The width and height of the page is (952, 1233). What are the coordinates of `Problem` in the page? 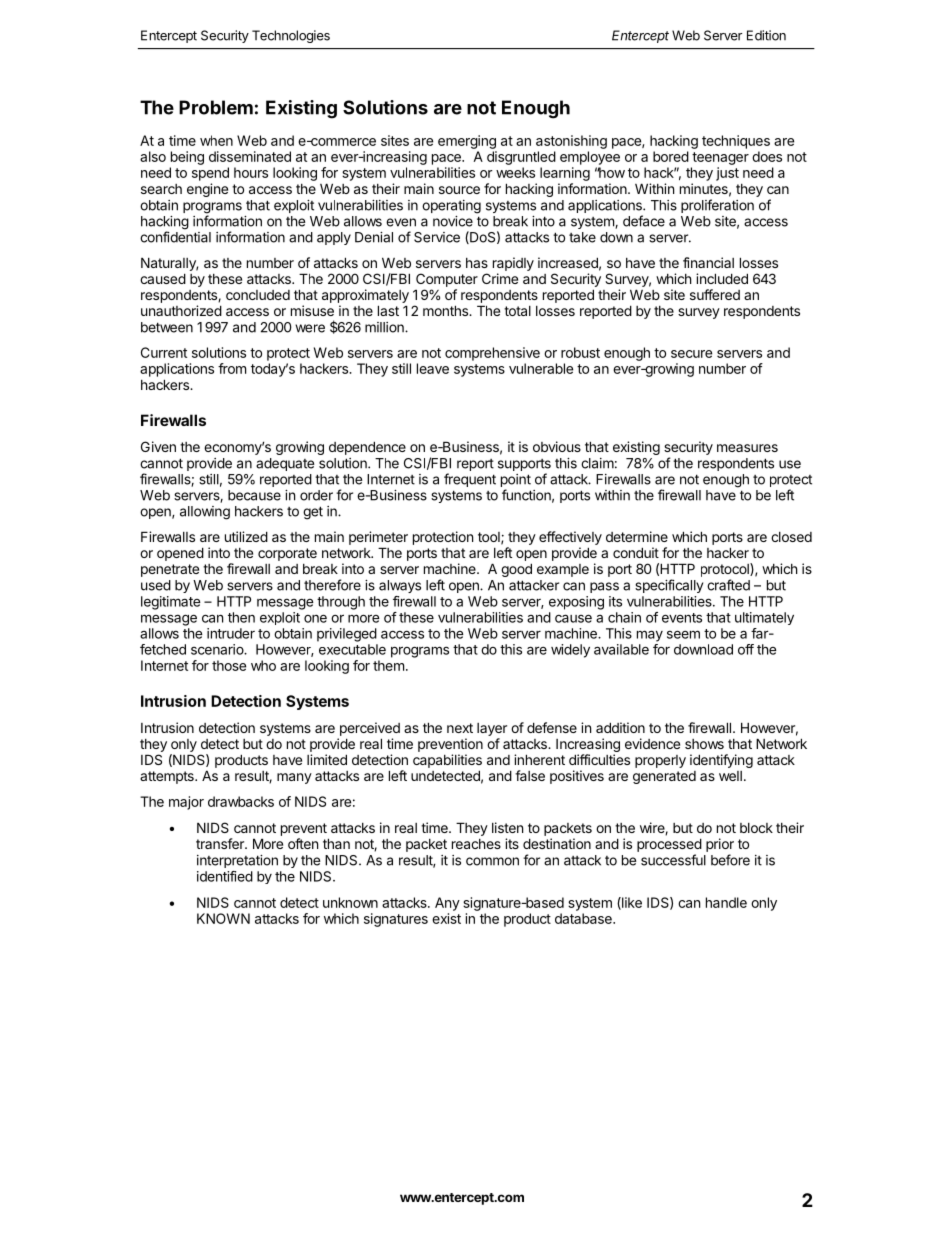 It's located at (216, 107).
